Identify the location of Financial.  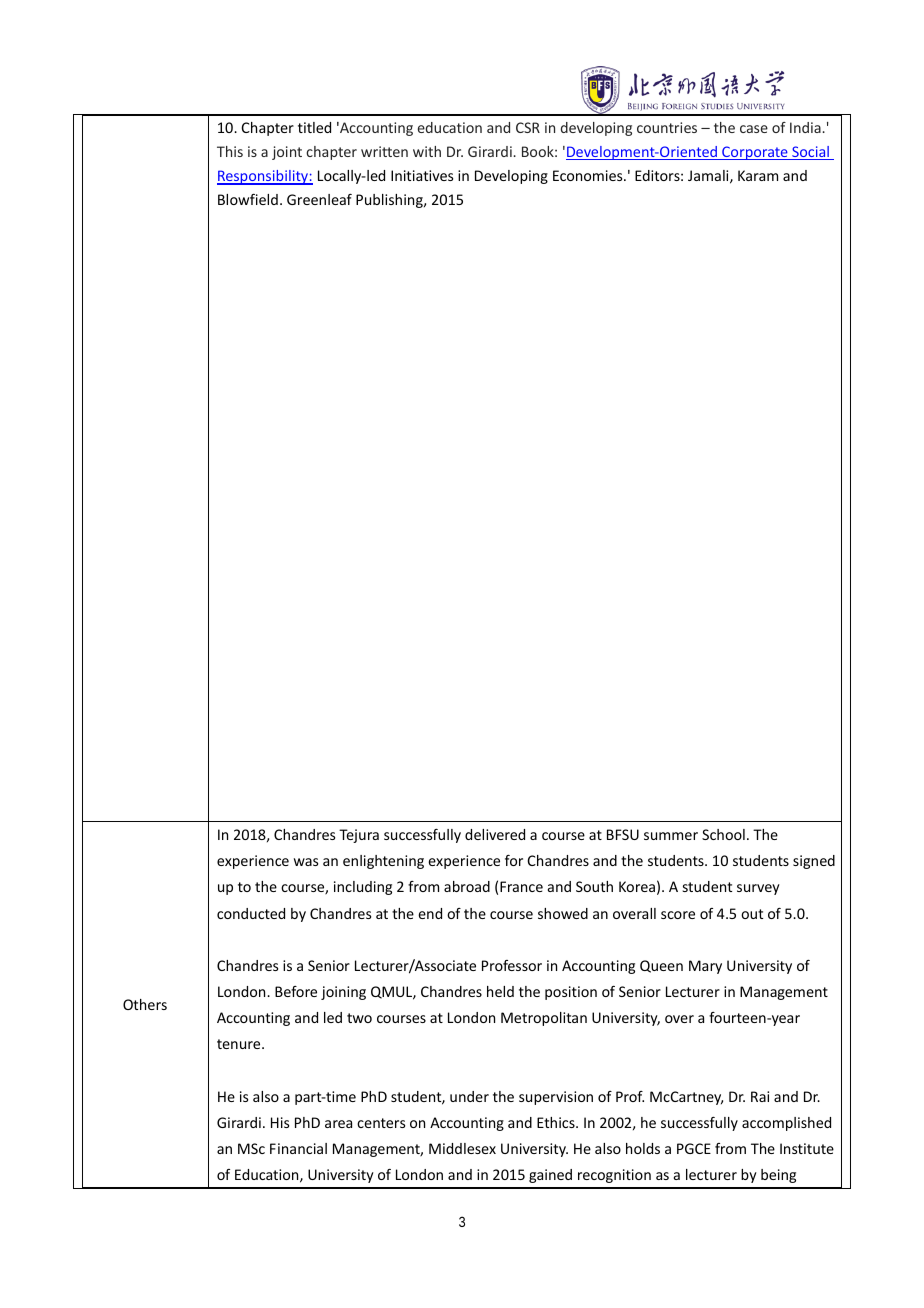
(298, 1148).
